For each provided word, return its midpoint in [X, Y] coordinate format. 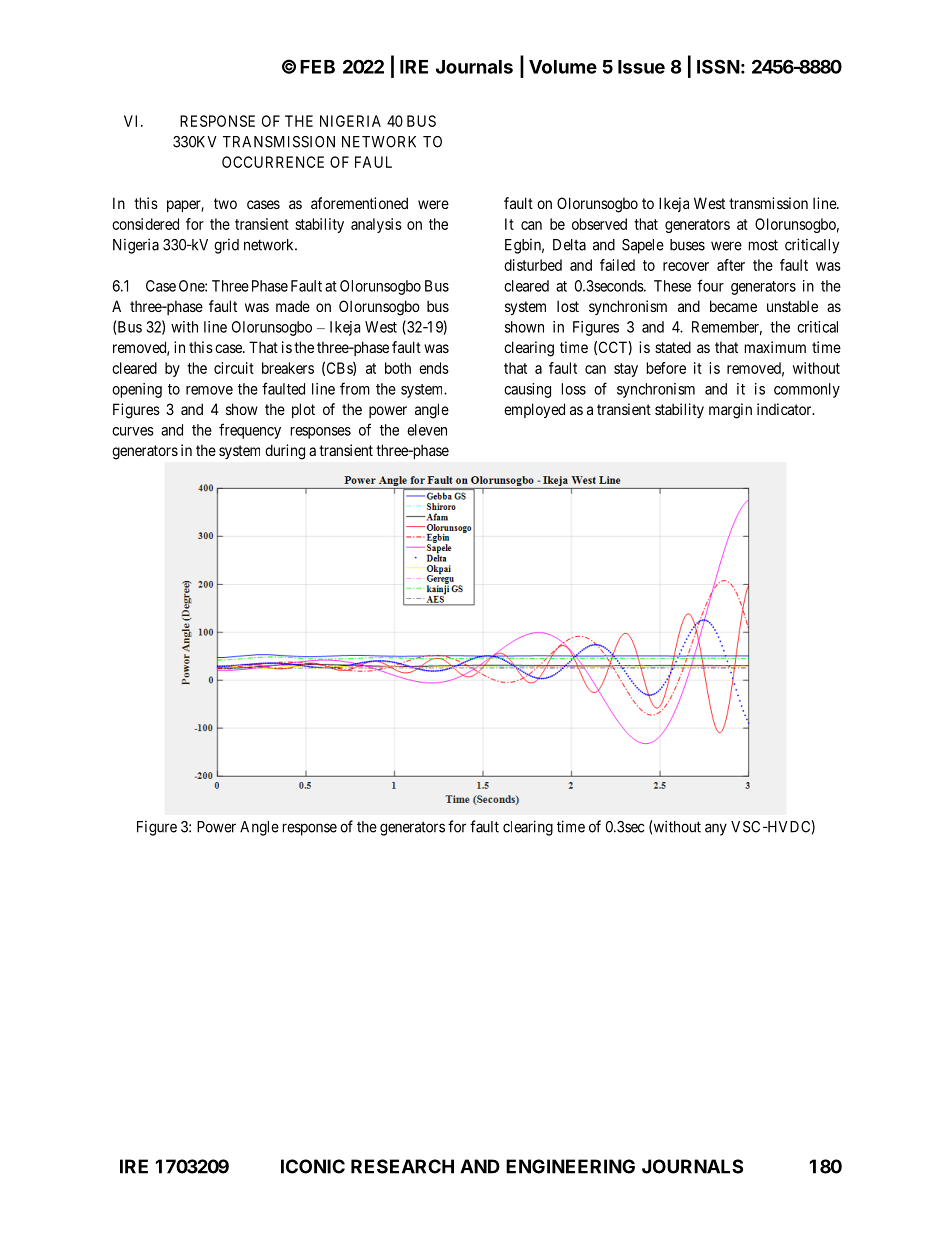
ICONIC [313, 1166]
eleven [427, 430]
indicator [785, 409]
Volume [563, 67]
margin [730, 411]
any [716, 829]
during [285, 452]
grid [226, 246]
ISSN [718, 66]
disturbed [533, 265]
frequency [250, 431]
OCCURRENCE [273, 162]
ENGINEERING [570, 1166]
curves [133, 431]
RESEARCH [402, 1166]
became [733, 306]
